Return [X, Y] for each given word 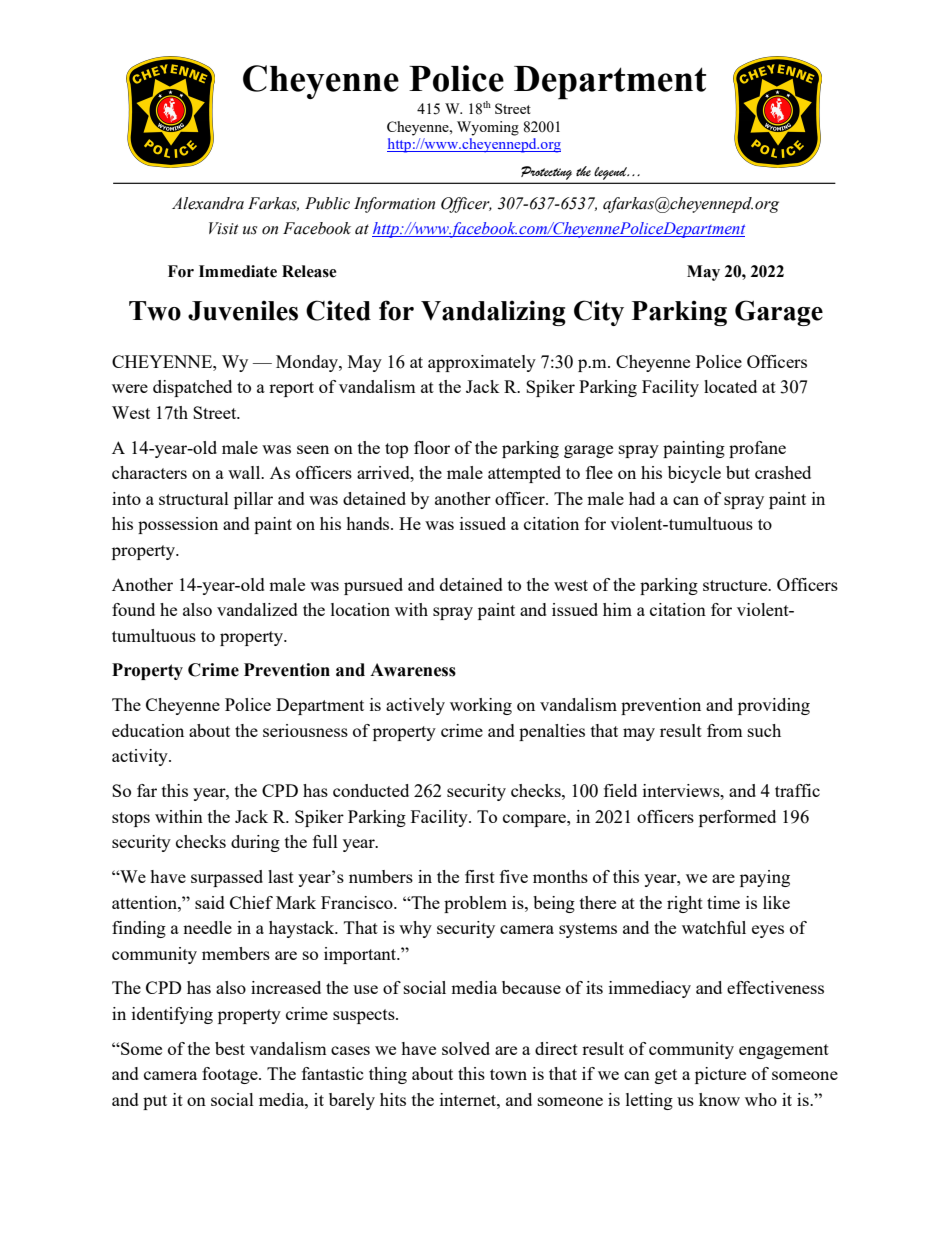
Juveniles [243, 311]
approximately [482, 363]
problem [475, 904]
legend [611, 173]
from [725, 730]
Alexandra [208, 203]
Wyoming [488, 128]
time [723, 902]
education [148, 730]
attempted [524, 474]
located [730, 386]
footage [231, 1075]
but [738, 472]
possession [178, 525]
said [210, 902]
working [481, 706]
